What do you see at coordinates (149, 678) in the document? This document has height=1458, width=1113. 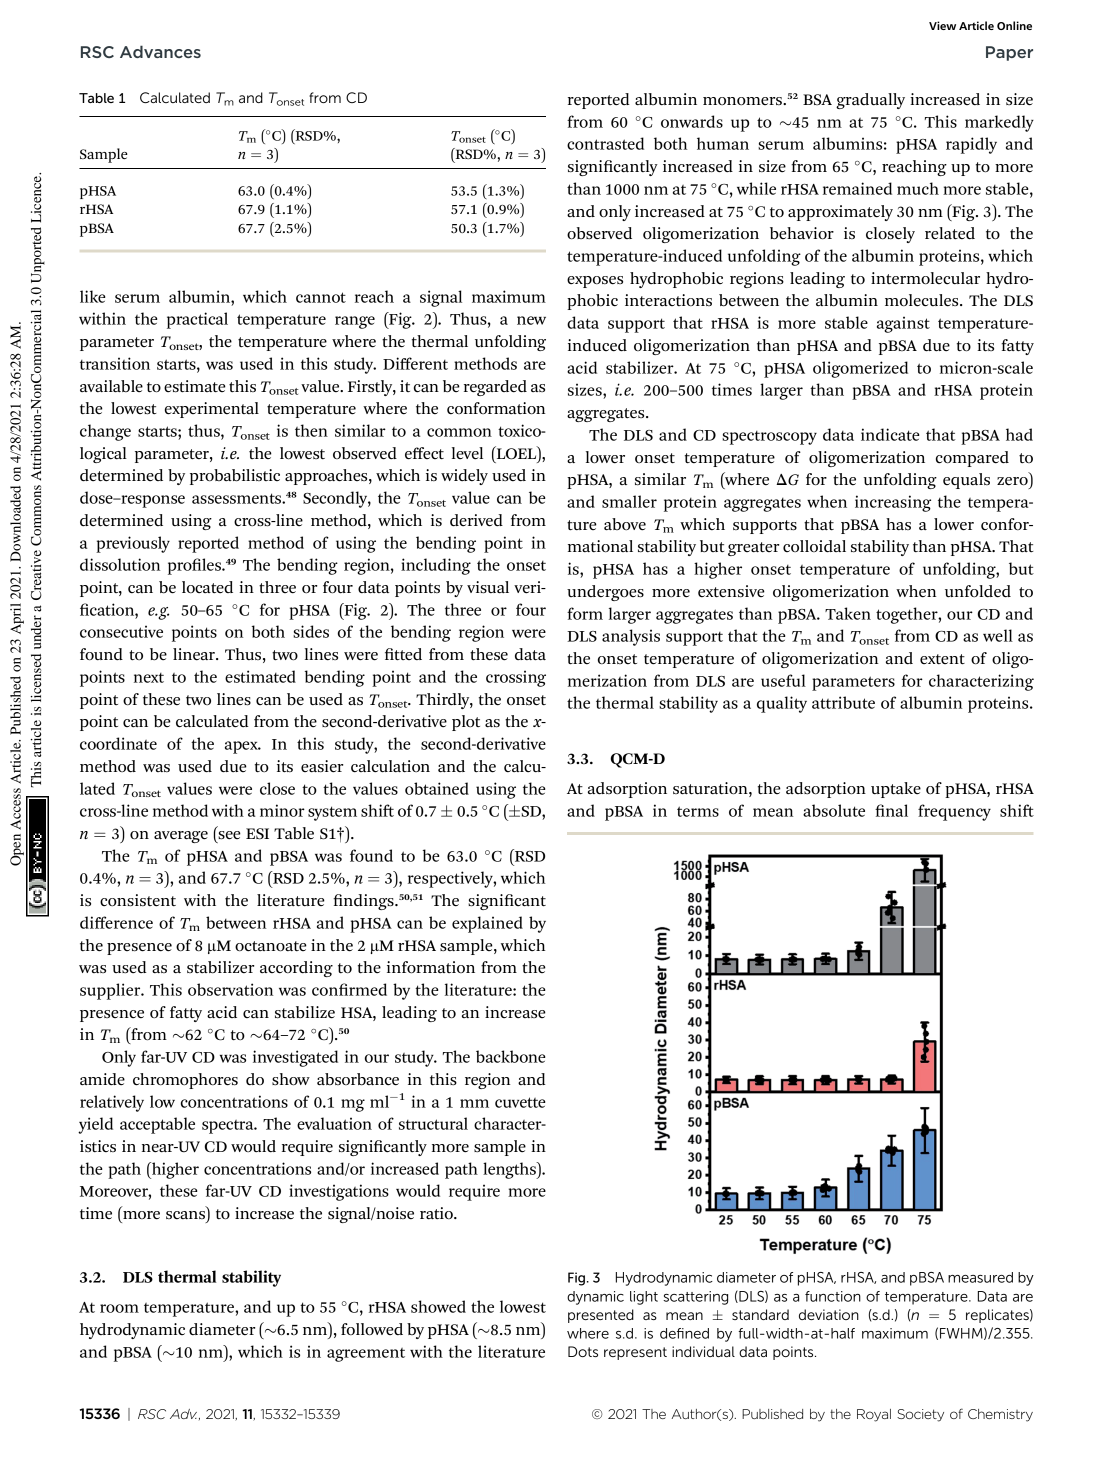 I see `next` at bounding box center [149, 678].
